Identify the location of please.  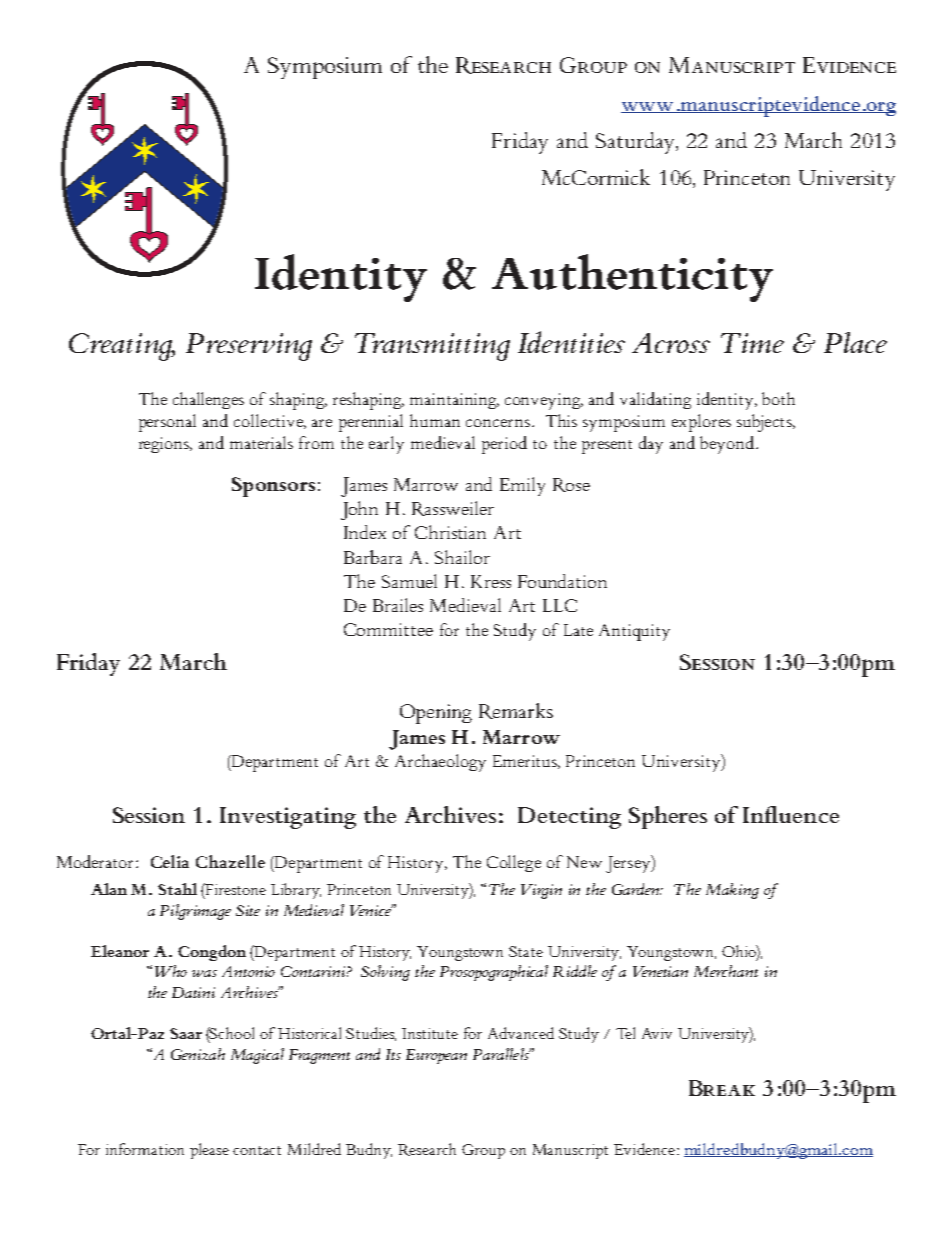
(209, 1151).
